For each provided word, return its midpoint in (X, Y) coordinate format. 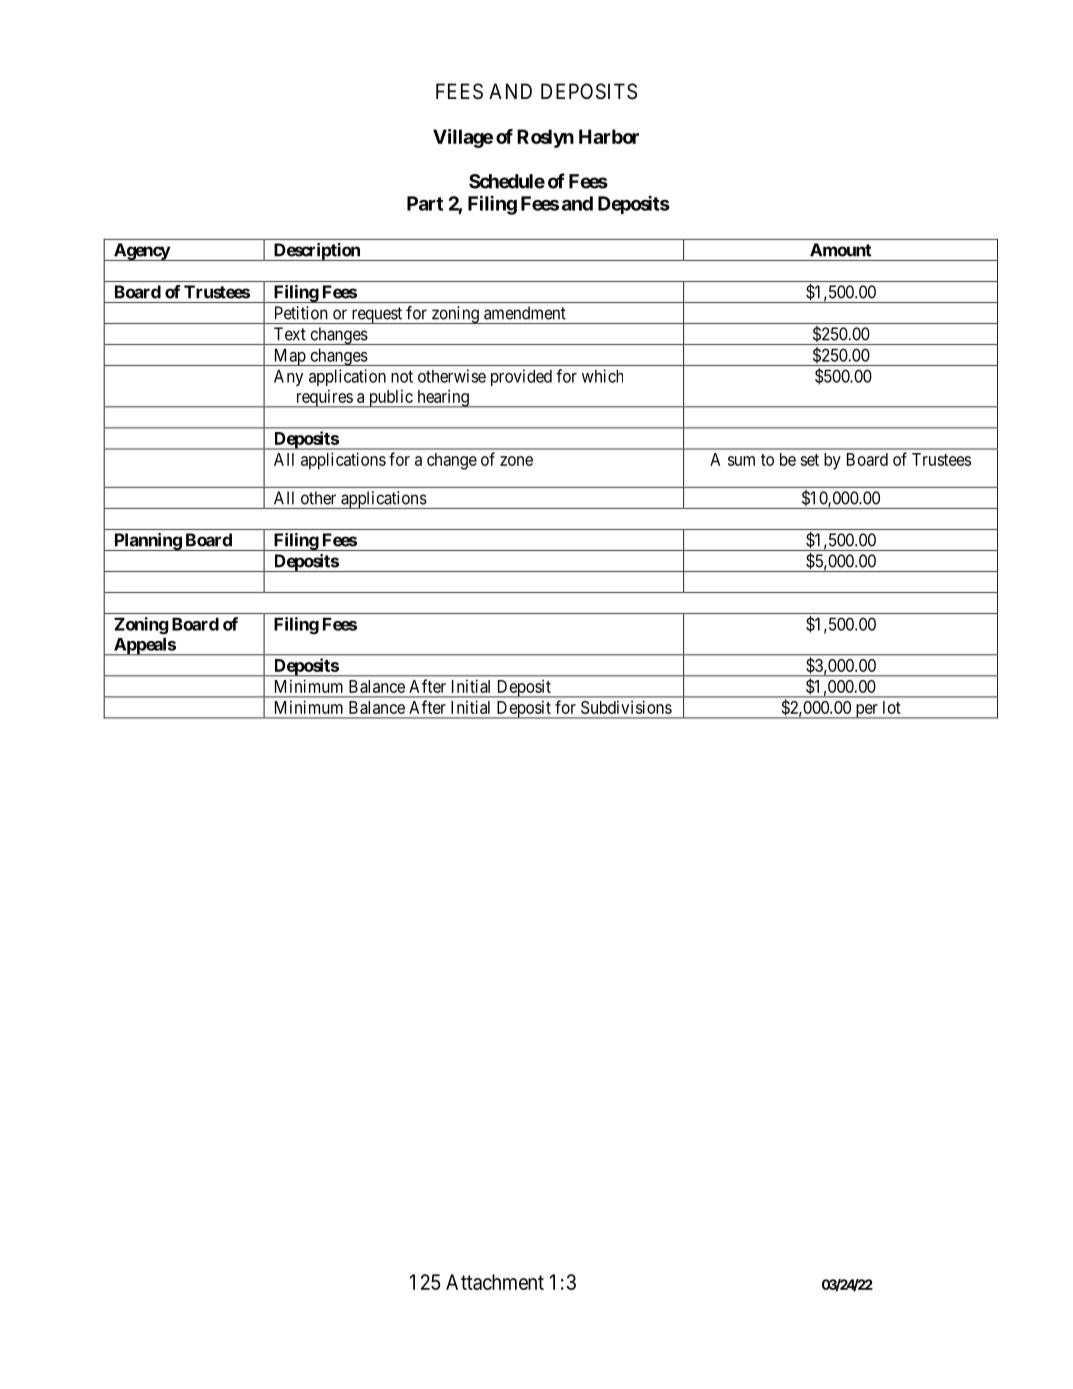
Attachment (495, 1282)
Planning (147, 542)
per (866, 711)
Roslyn (545, 138)
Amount (840, 250)
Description (316, 252)
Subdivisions (626, 707)
